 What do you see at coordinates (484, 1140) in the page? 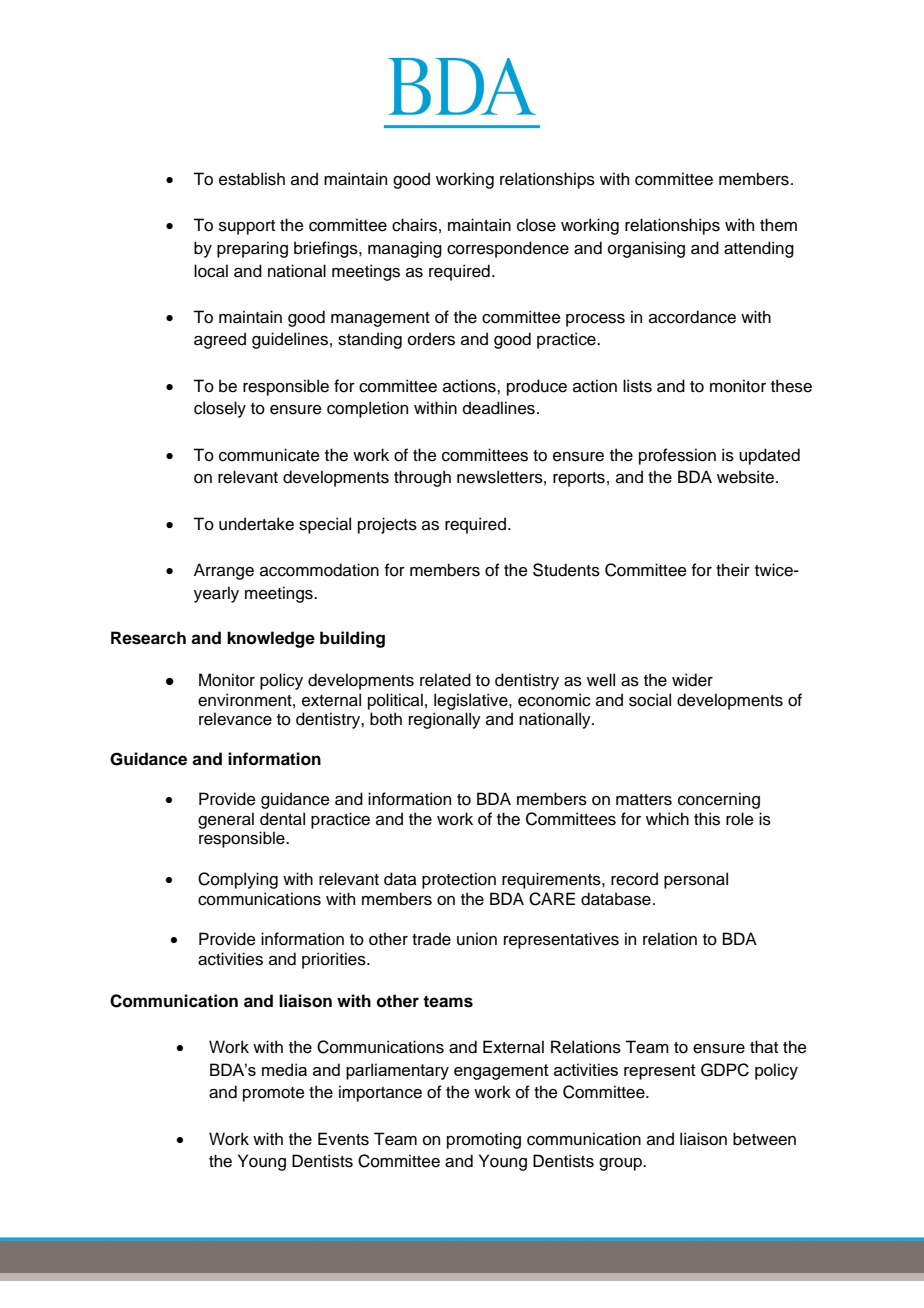
I see `promoting` at bounding box center [484, 1140].
